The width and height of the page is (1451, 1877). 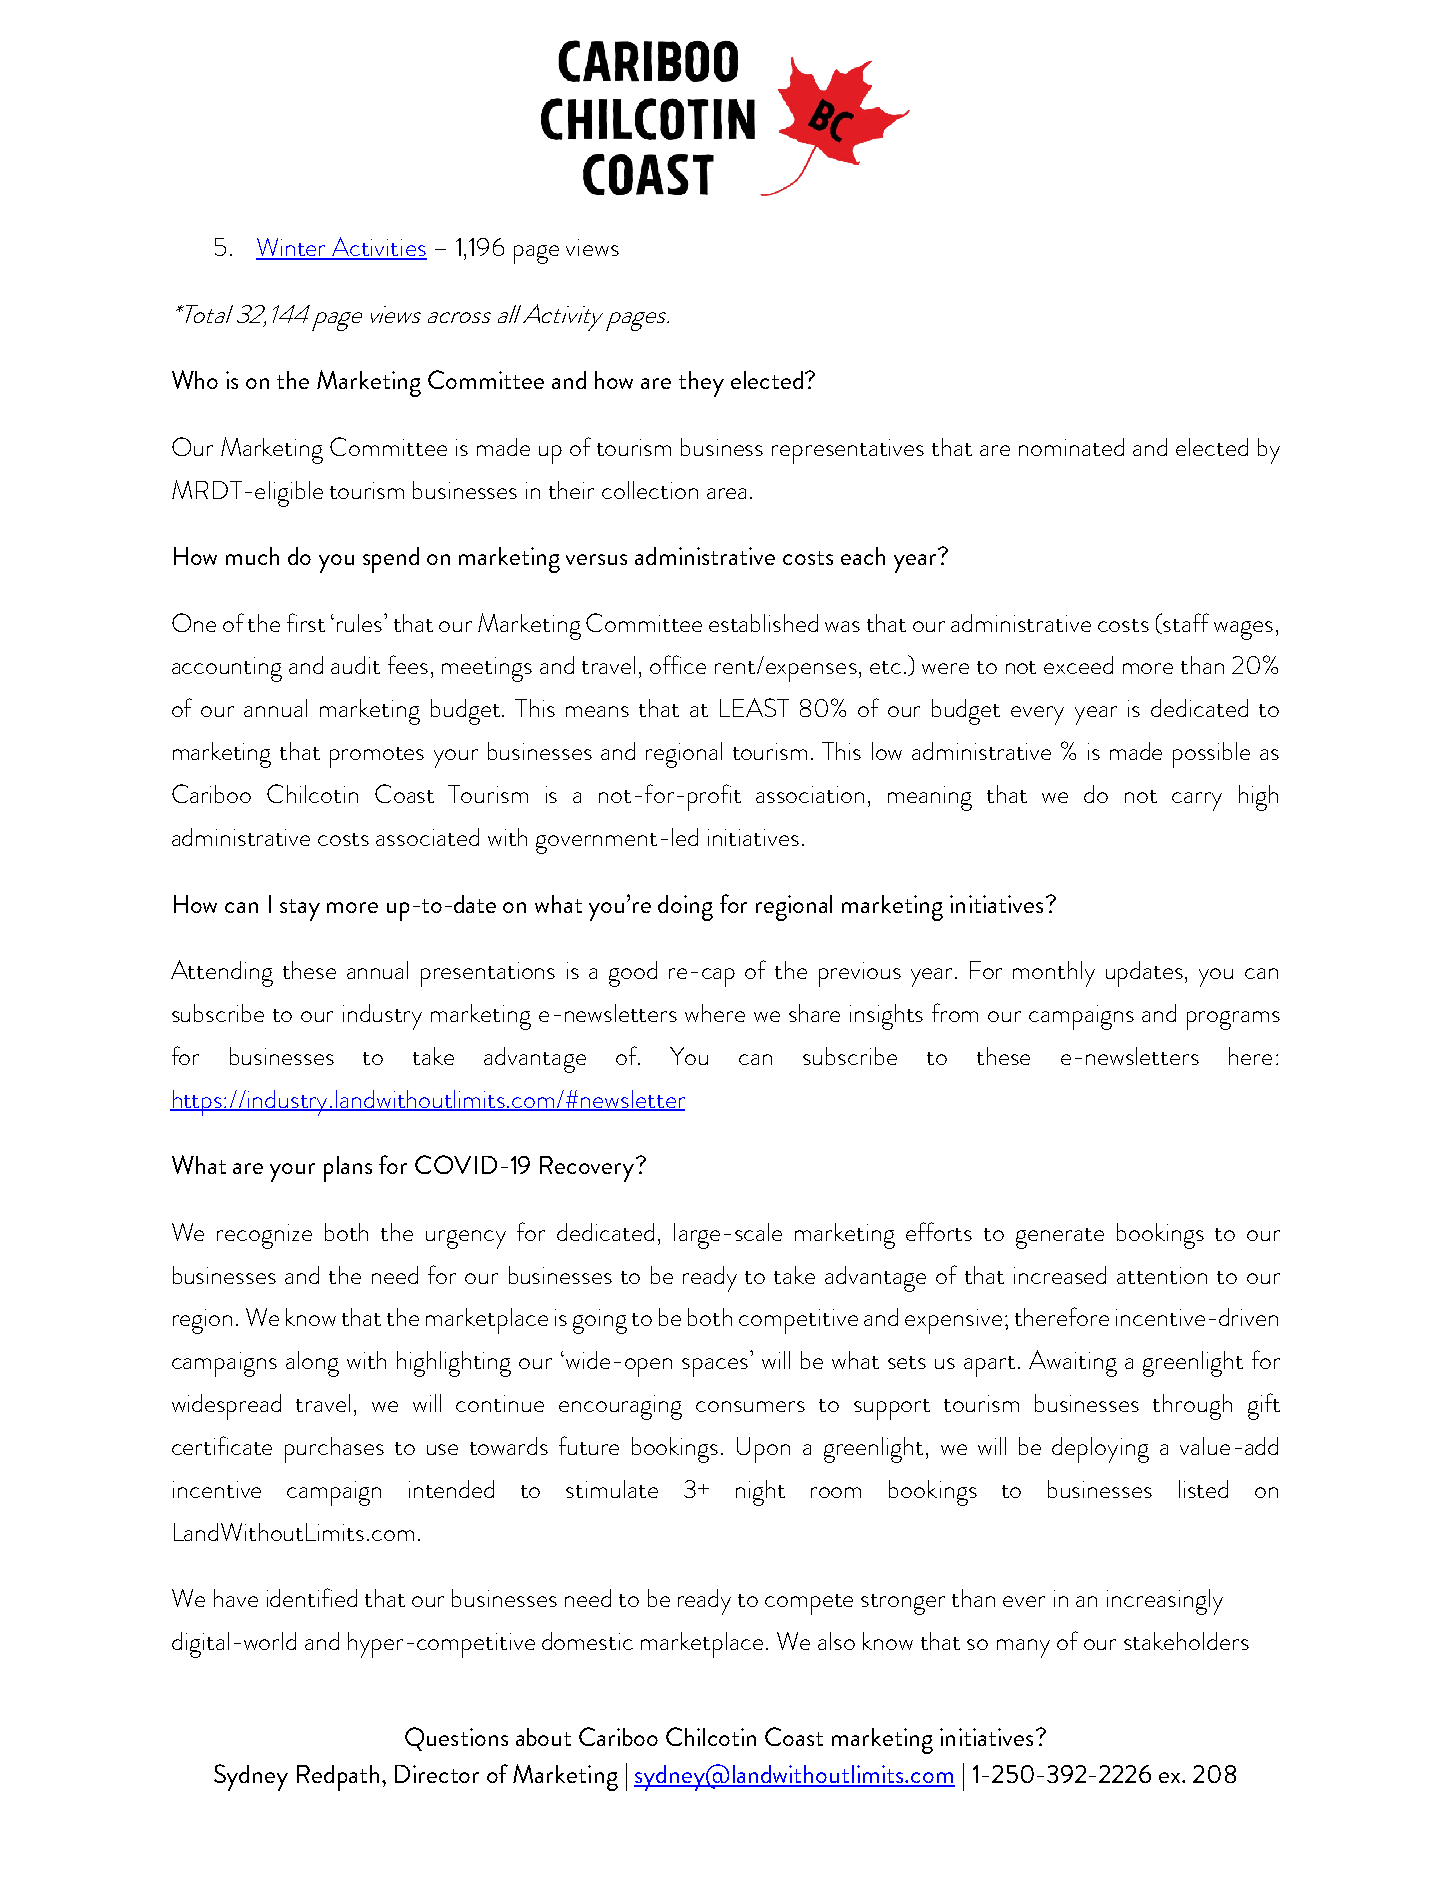 What do you see at coordinates (437, 1774) in the page?
I see `Director` at bounding box center [437, 1774].
